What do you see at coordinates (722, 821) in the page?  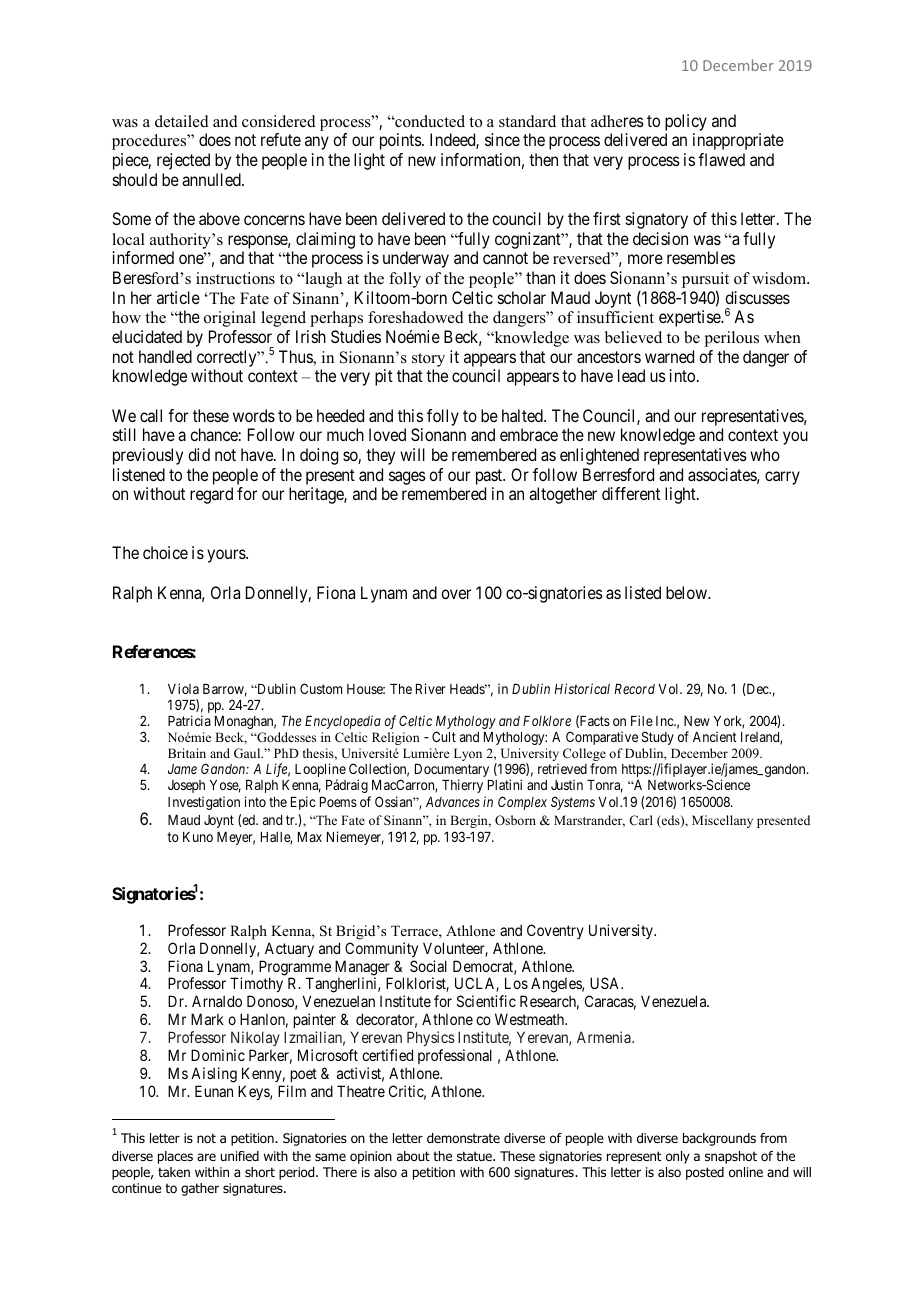 I see `Miscellany` at bounding box center [722, 821].
